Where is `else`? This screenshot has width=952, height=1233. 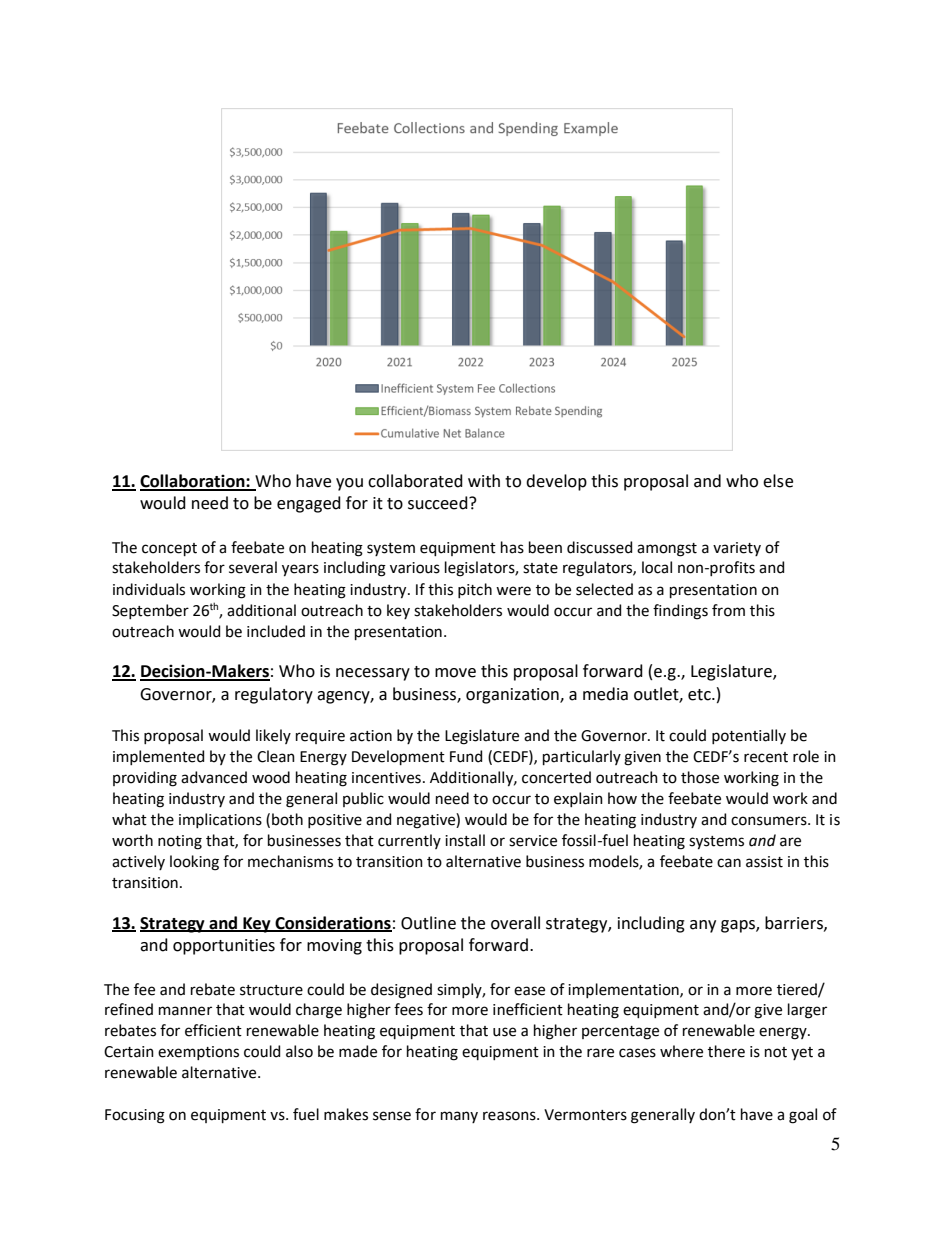
else is located at coordinates (778, 481).
